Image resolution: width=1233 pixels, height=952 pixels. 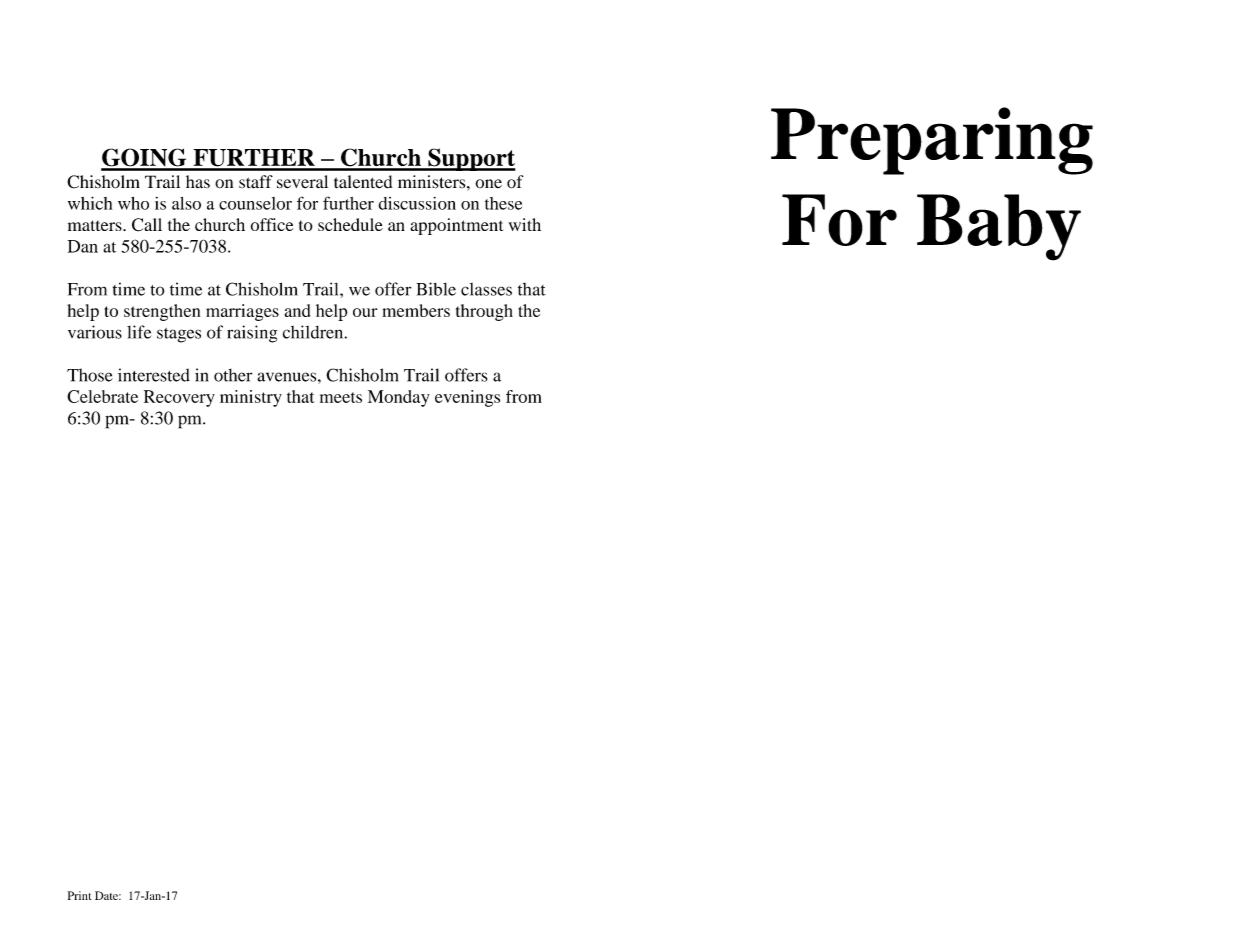 I want to click on Preparing, so click(x=932, y=141).
